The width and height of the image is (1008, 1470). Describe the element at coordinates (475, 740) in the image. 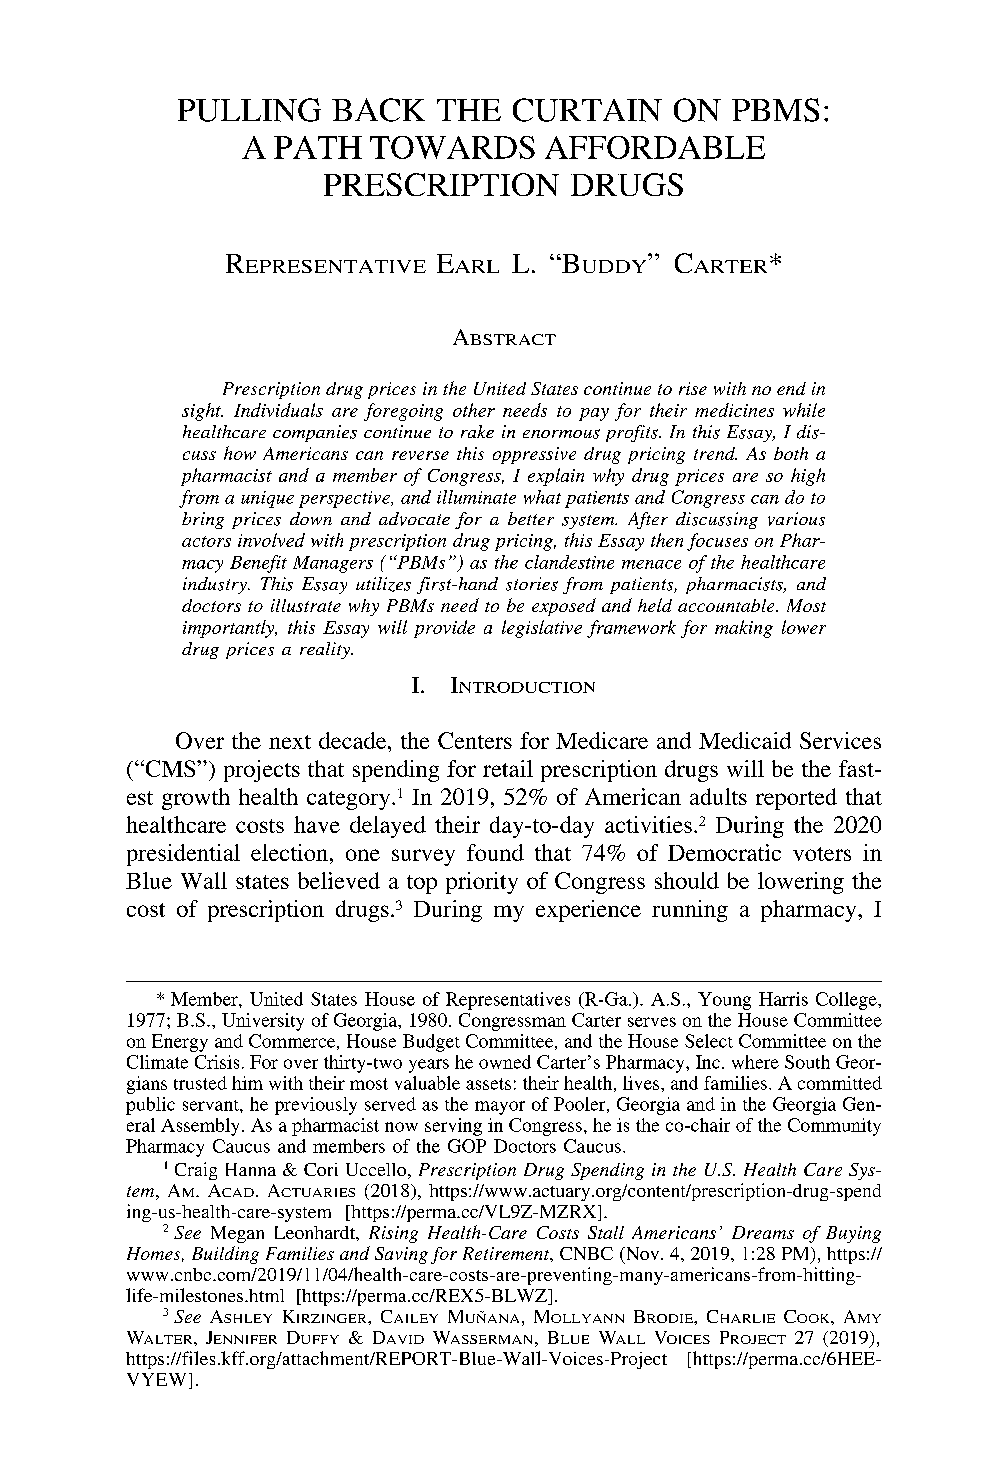

I see `Centers` at that location.
